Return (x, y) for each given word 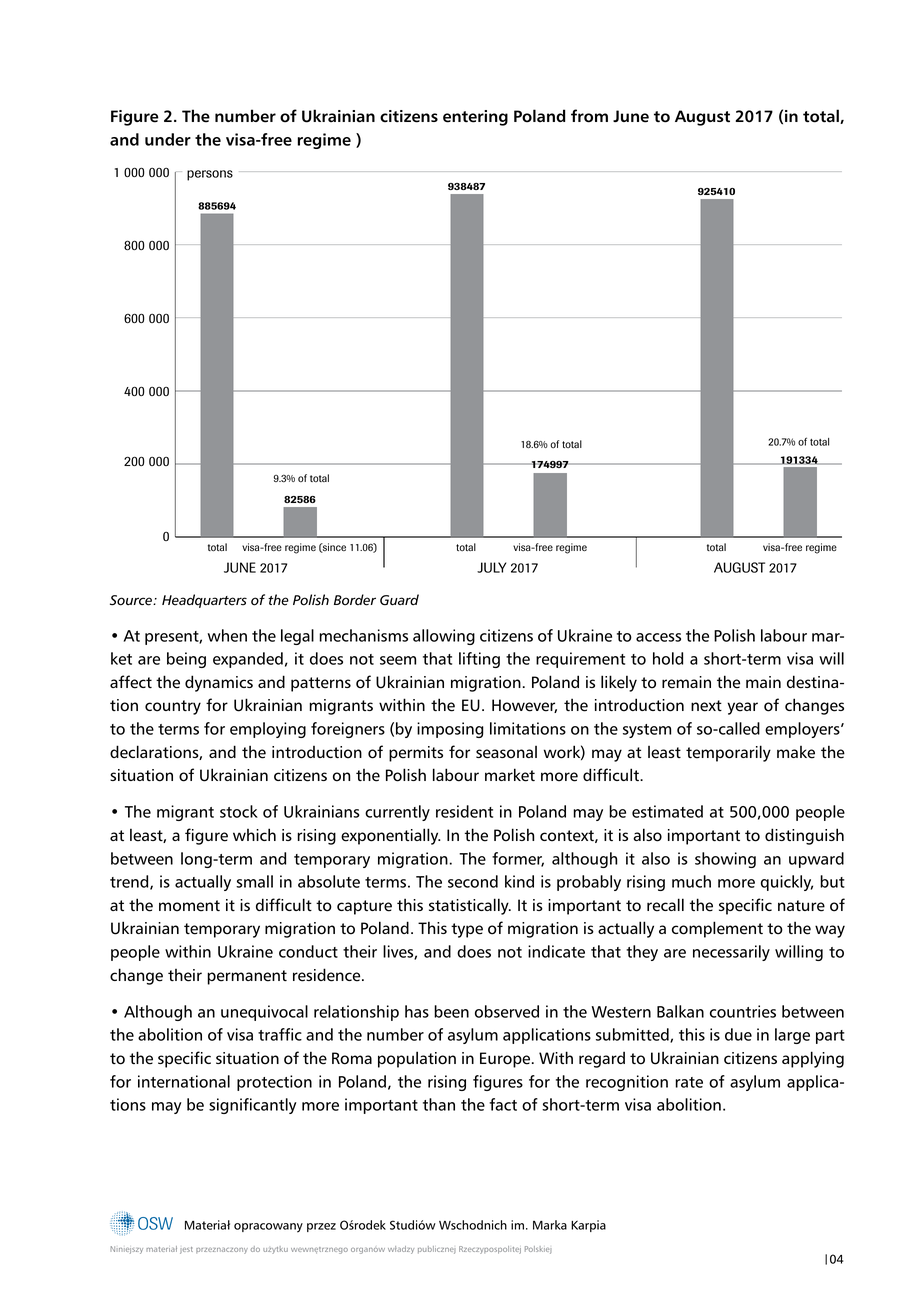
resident (464, 811)
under (168, 139)
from (589, 116)
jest (186, 1250)
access (658, 637)
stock (239, 811)
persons (210, 175)
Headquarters (204, 601)
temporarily (728, 753)
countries (743, 1011)
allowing (444, 637)
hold (668, 658)
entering (475, 118)
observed (507, 1011)
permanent (247, 977)
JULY (491, 567)
